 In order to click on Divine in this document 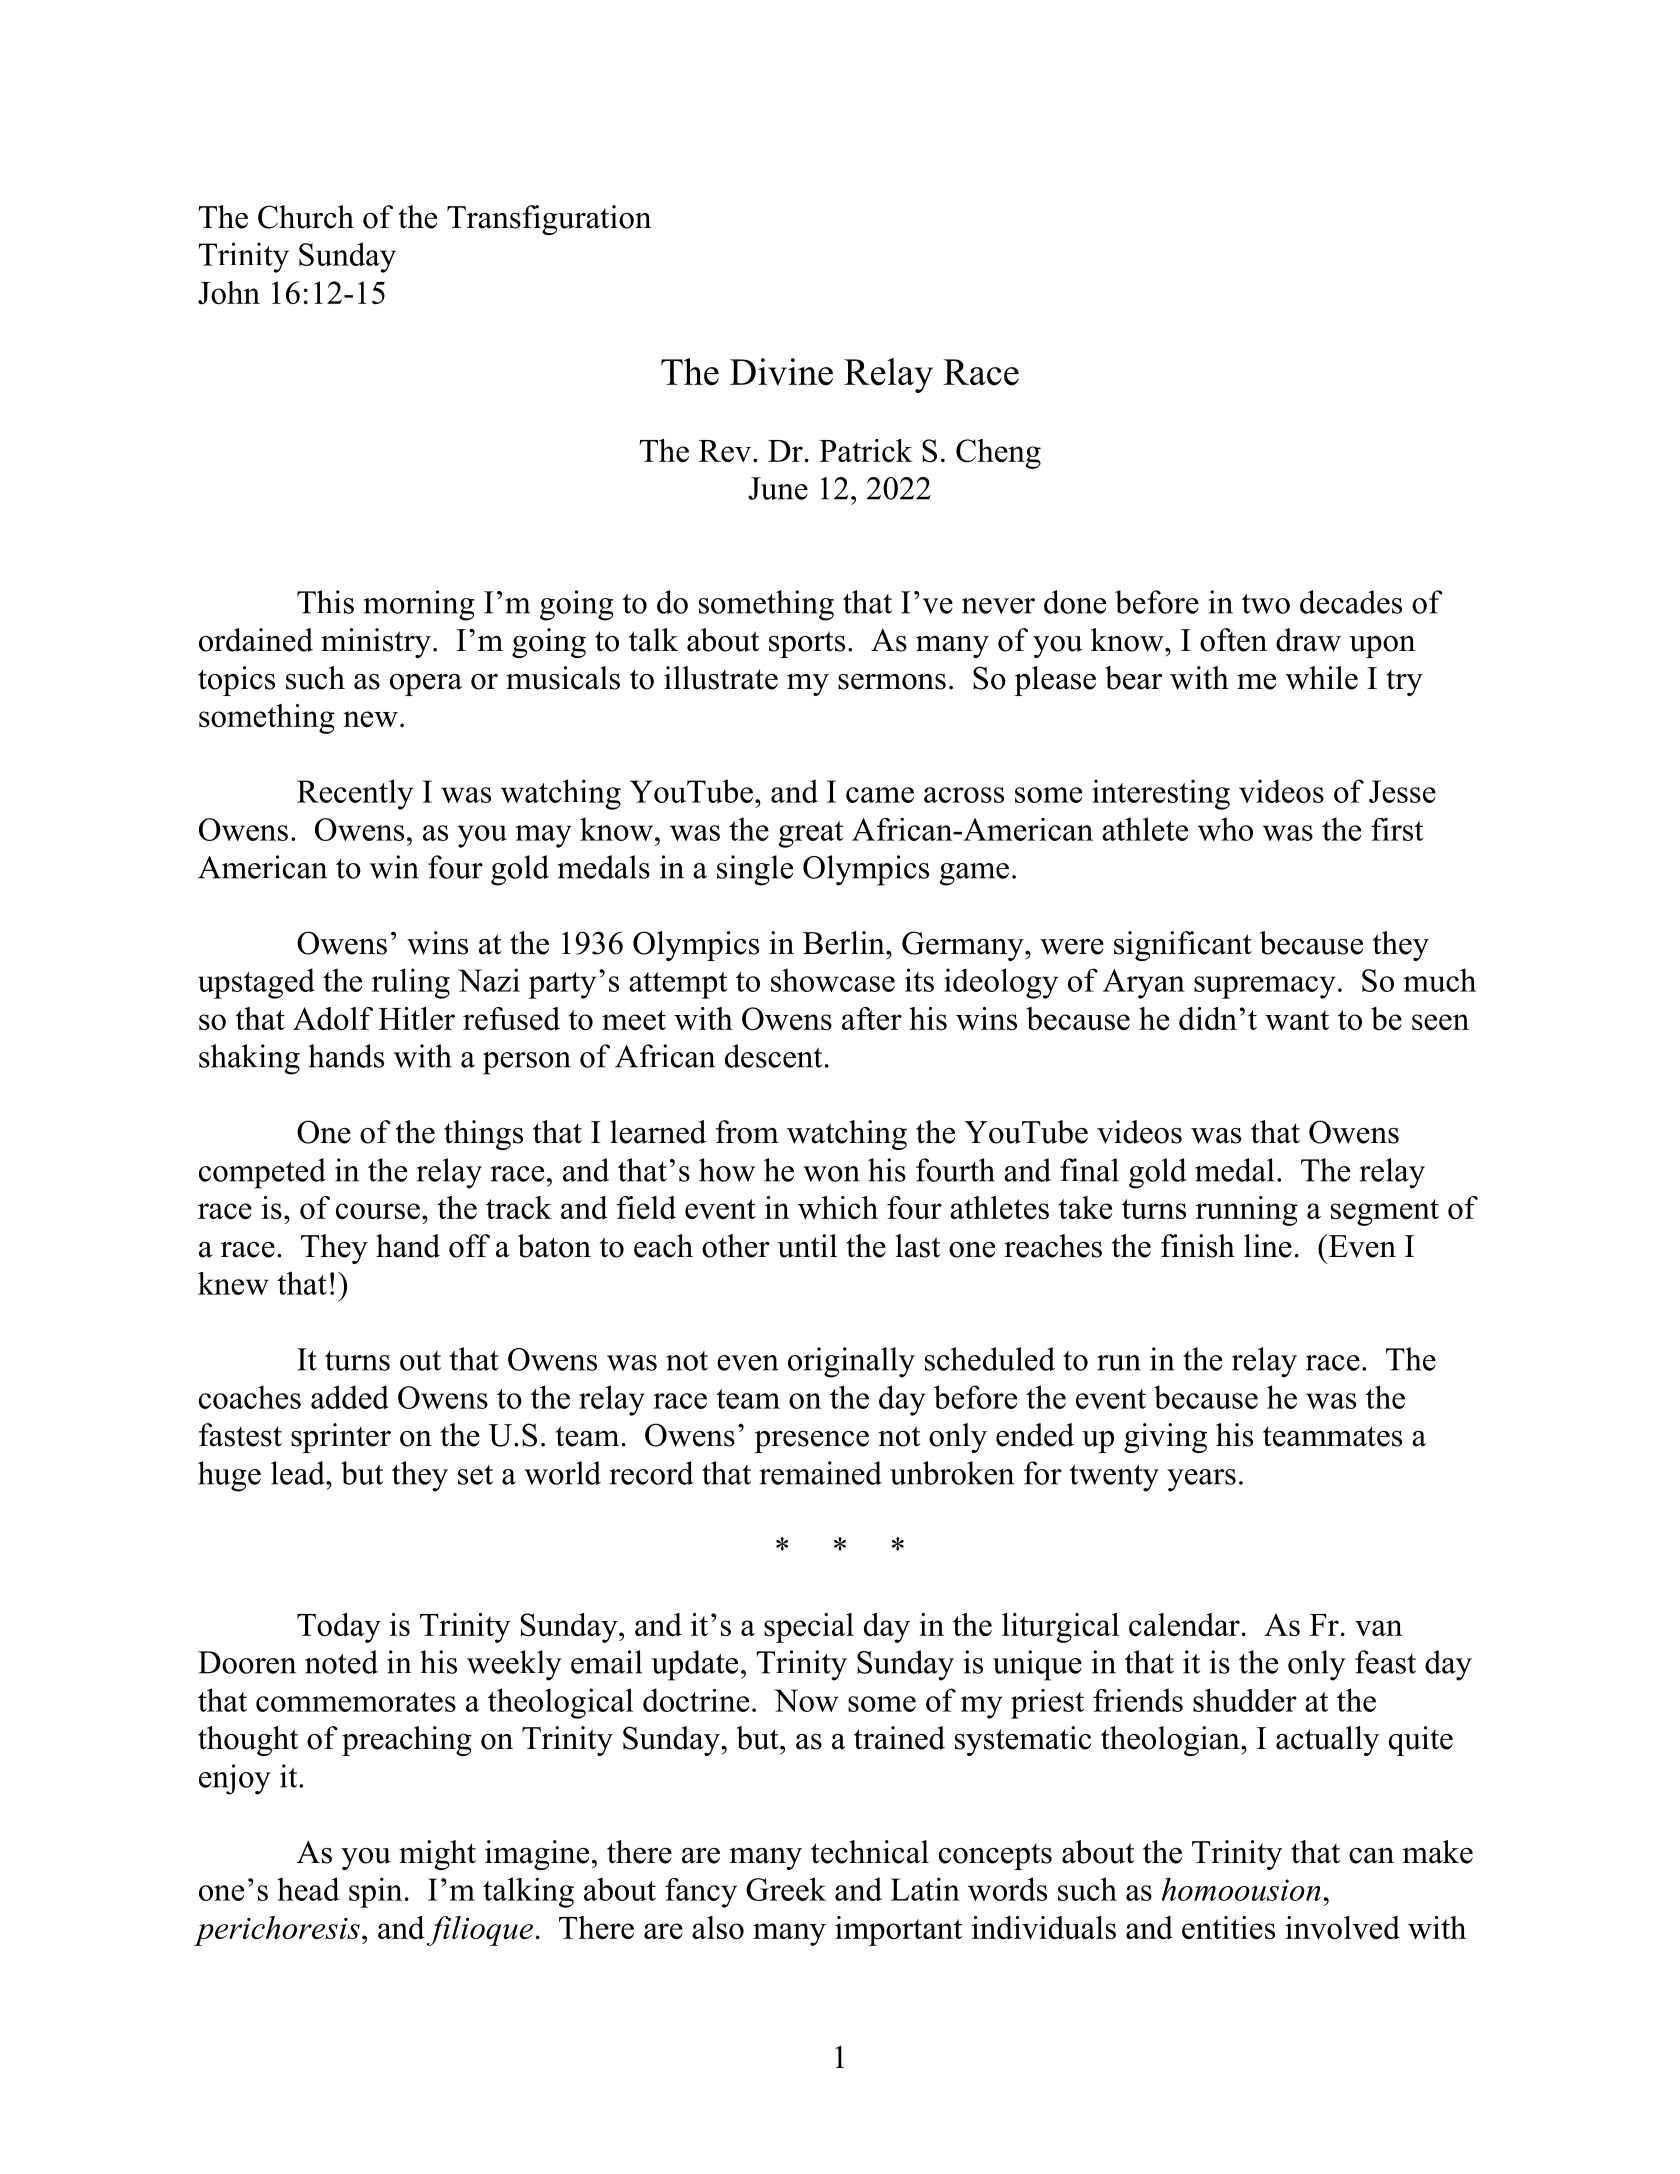, I will do `click(781, 372)`.
